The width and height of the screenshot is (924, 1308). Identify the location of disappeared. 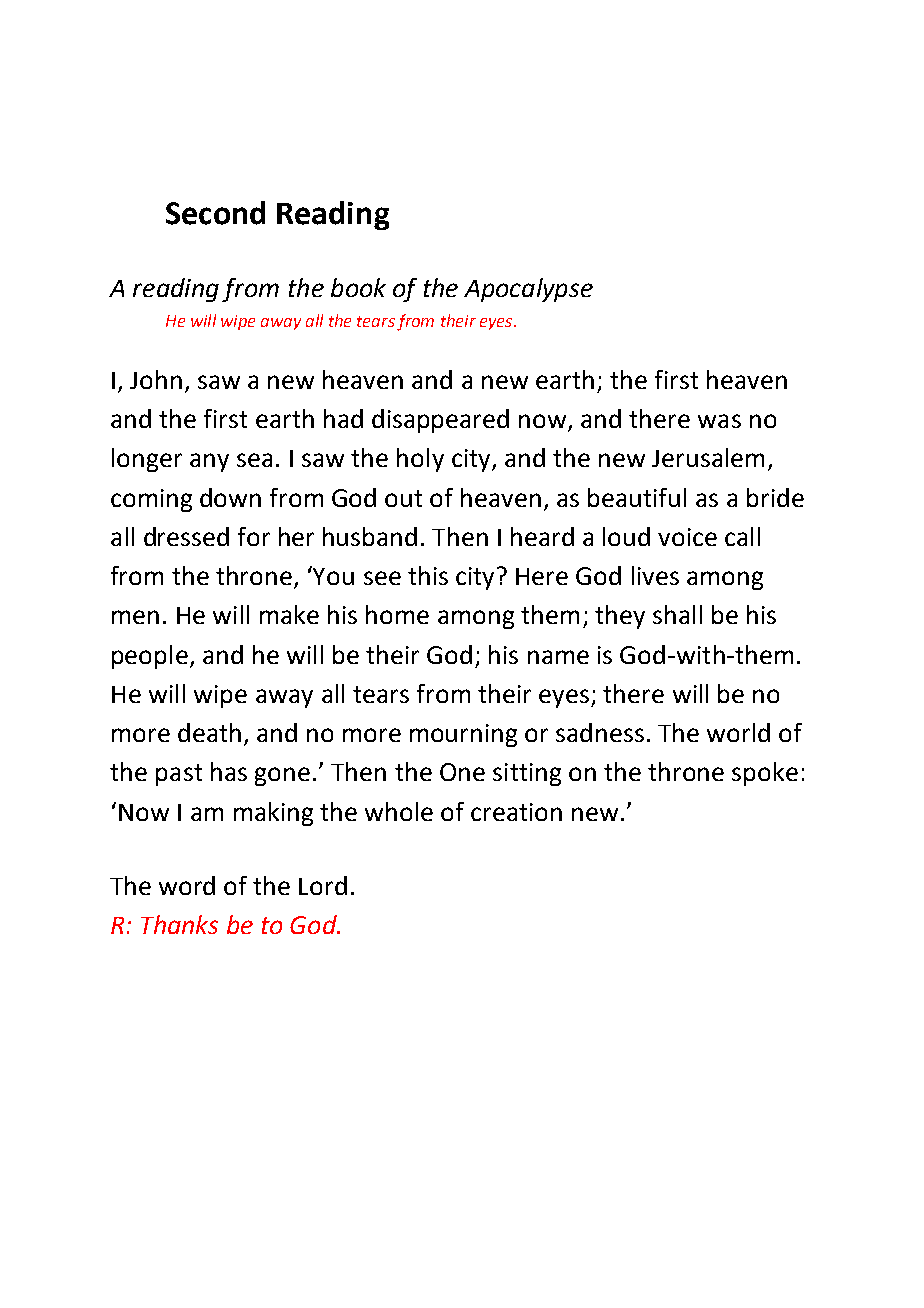
(440, 421).
